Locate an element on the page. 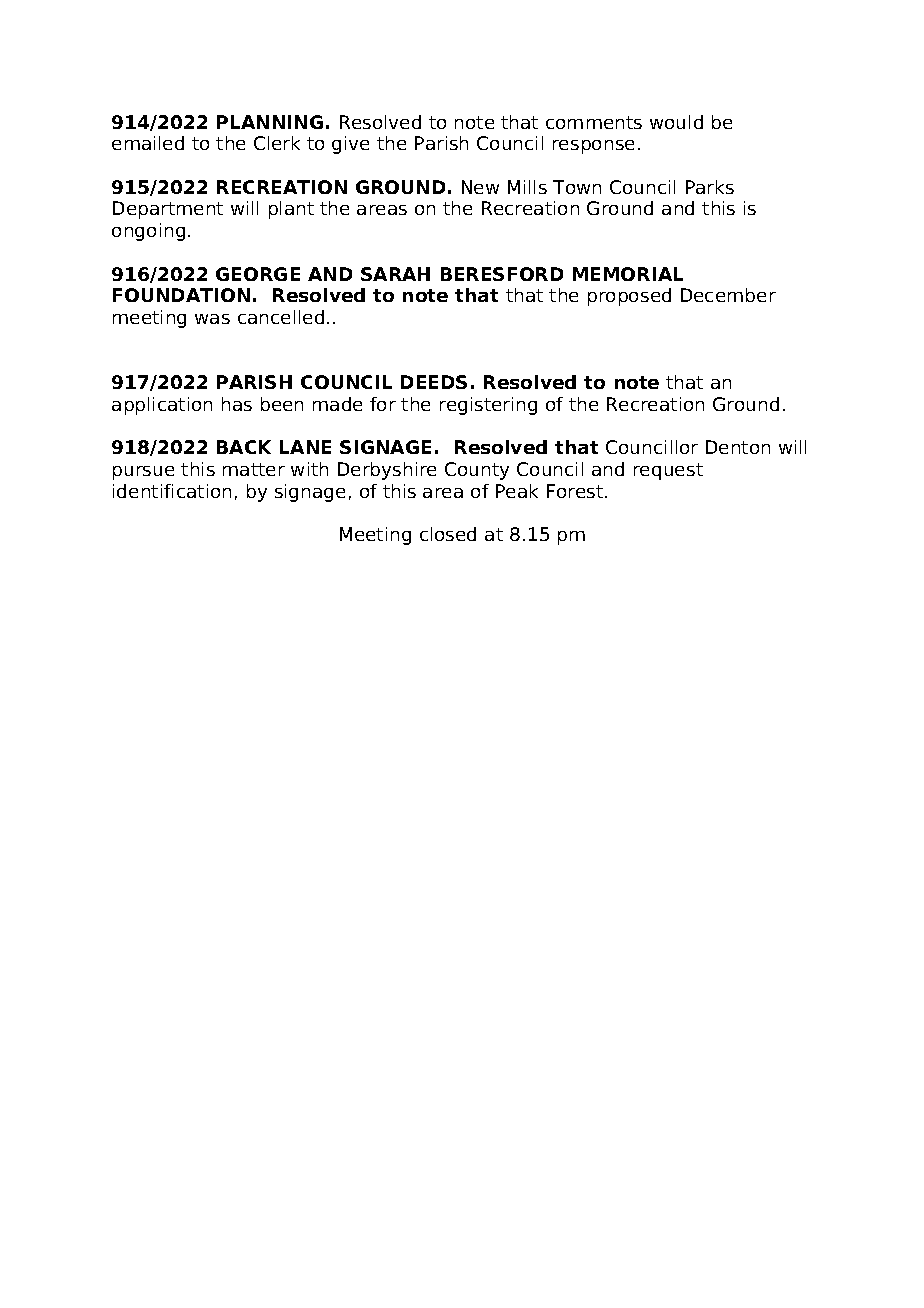 The height and width of the image is (1308, 924). was is located at coordinates (212, 319).
